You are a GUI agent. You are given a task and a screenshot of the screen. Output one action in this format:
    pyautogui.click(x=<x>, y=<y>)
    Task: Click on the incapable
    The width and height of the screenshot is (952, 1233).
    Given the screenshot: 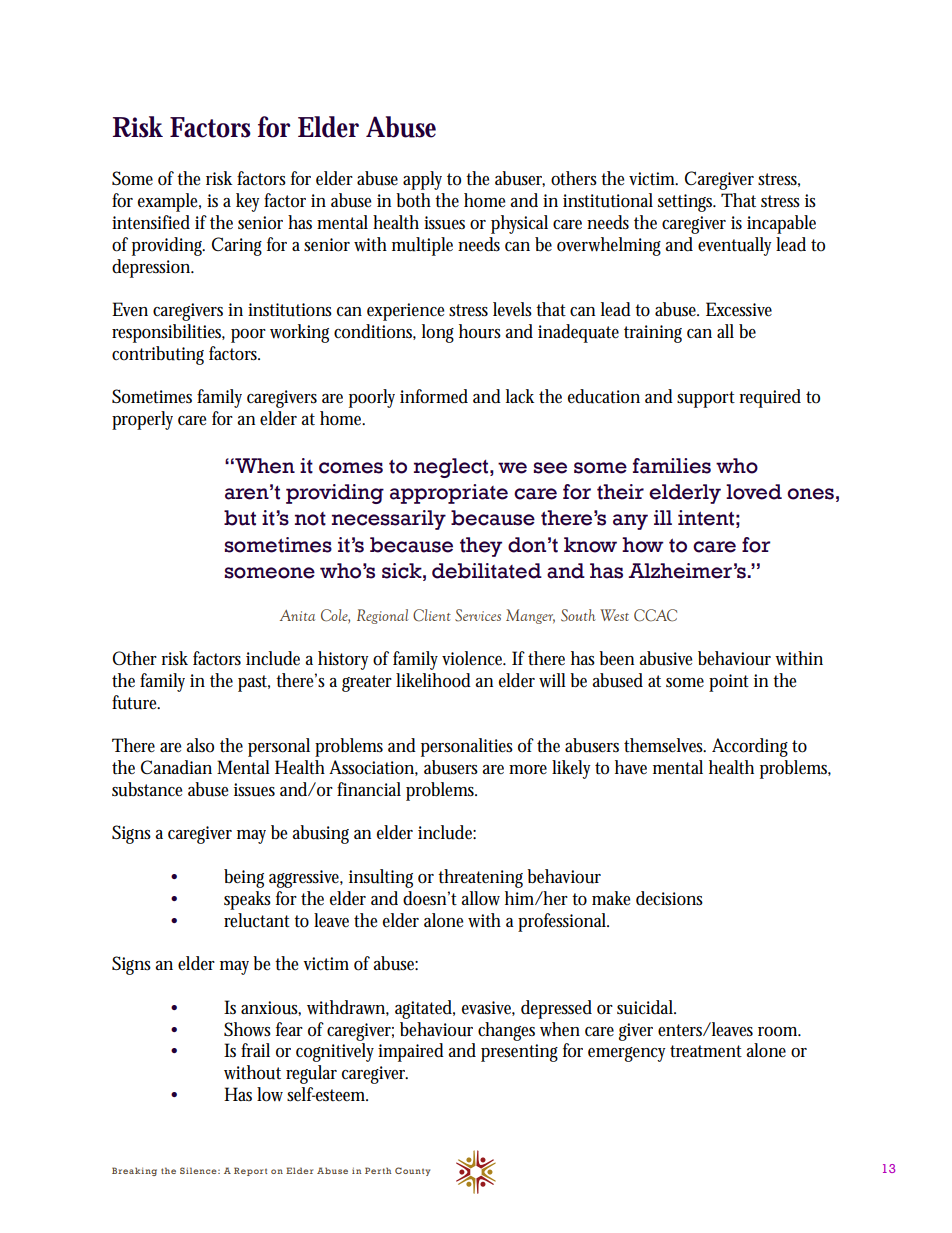 What is the action you would take?
    pyautogui.click(x=781, y=224)
